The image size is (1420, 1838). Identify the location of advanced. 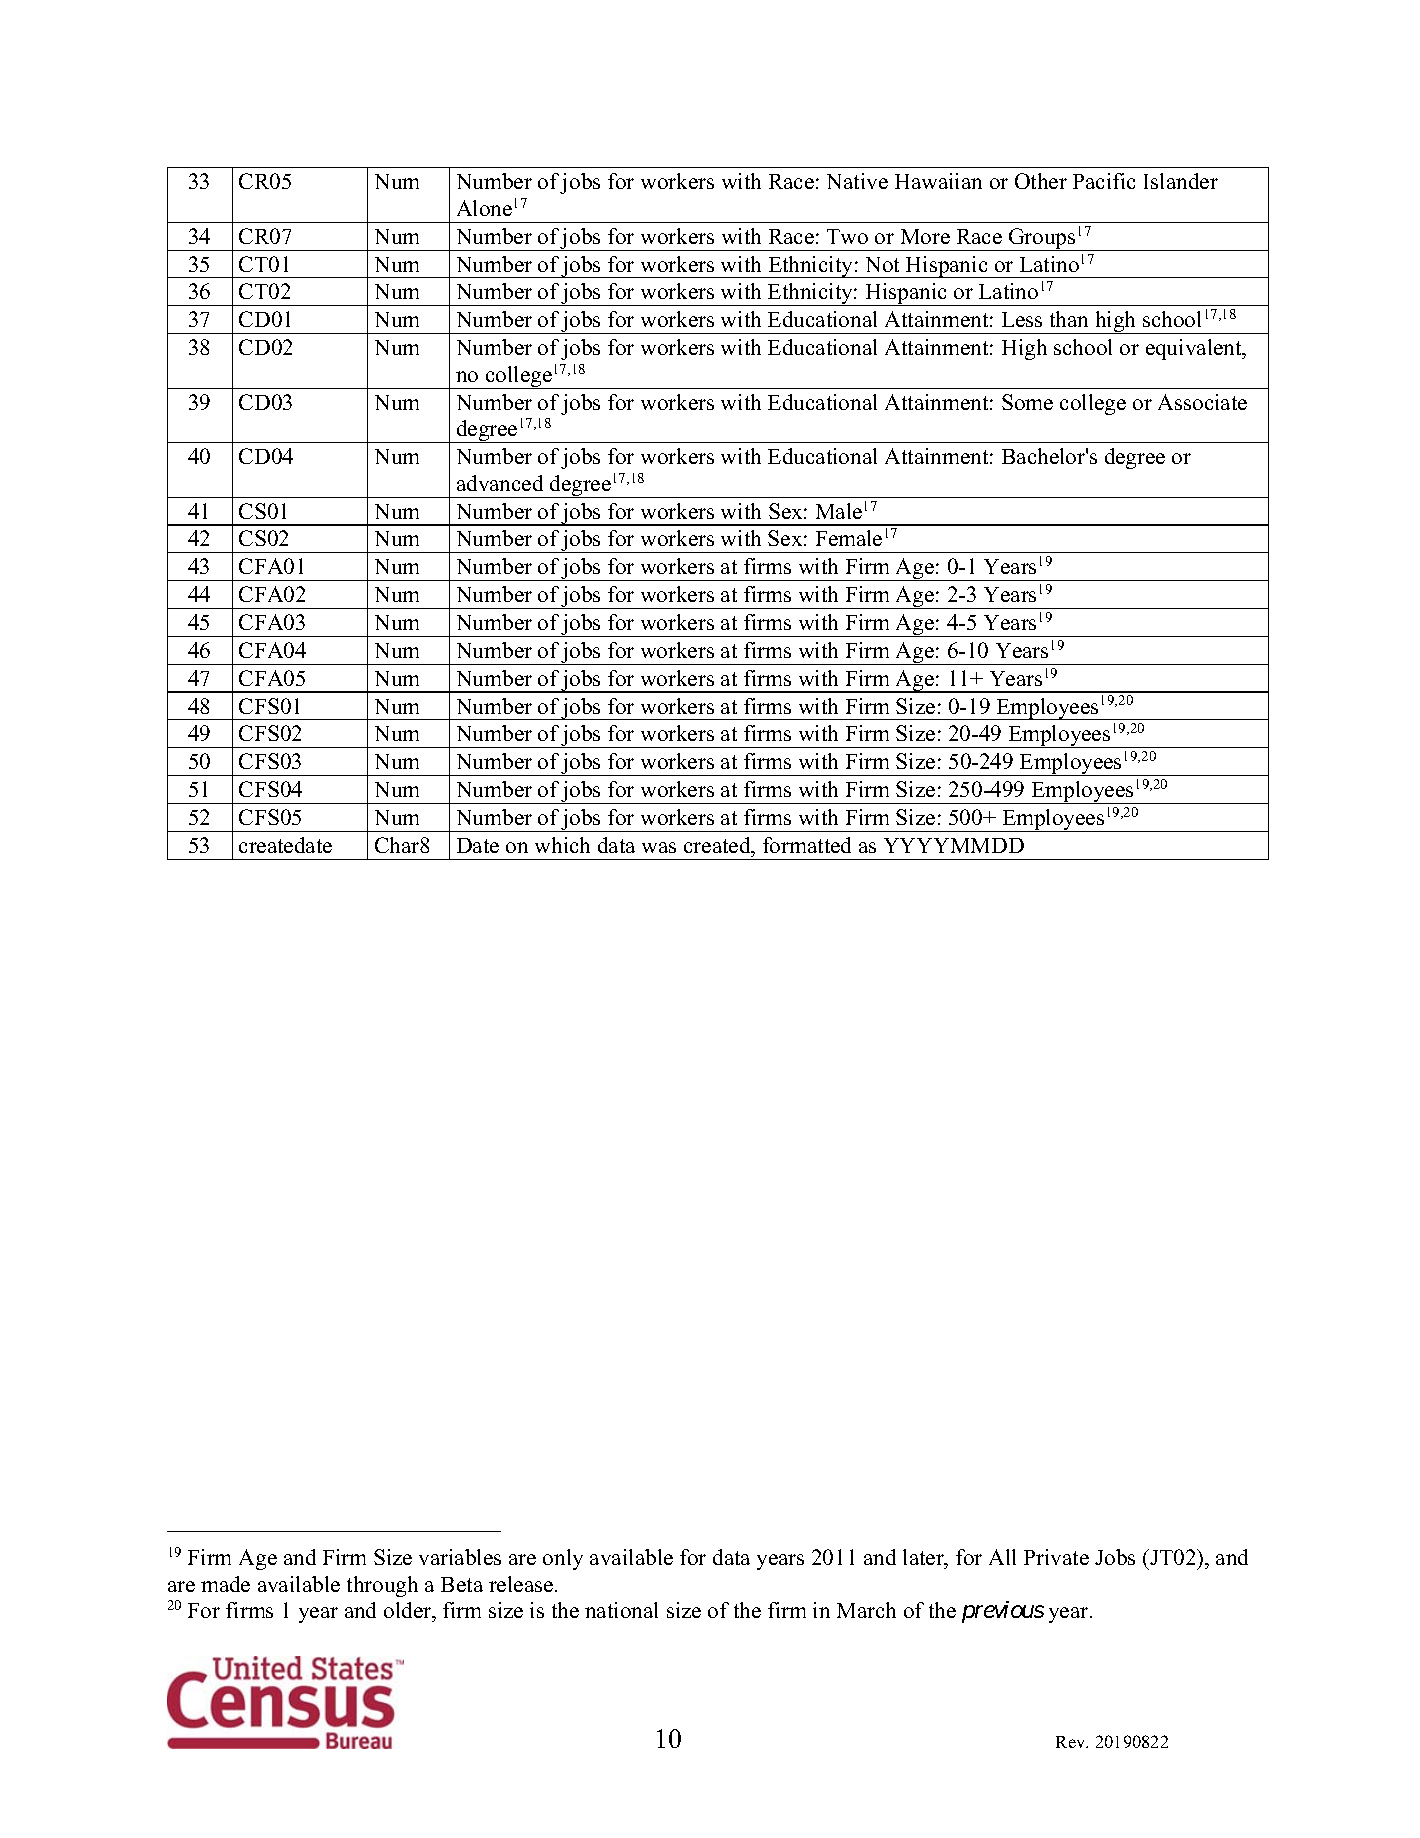
(500, 483).
